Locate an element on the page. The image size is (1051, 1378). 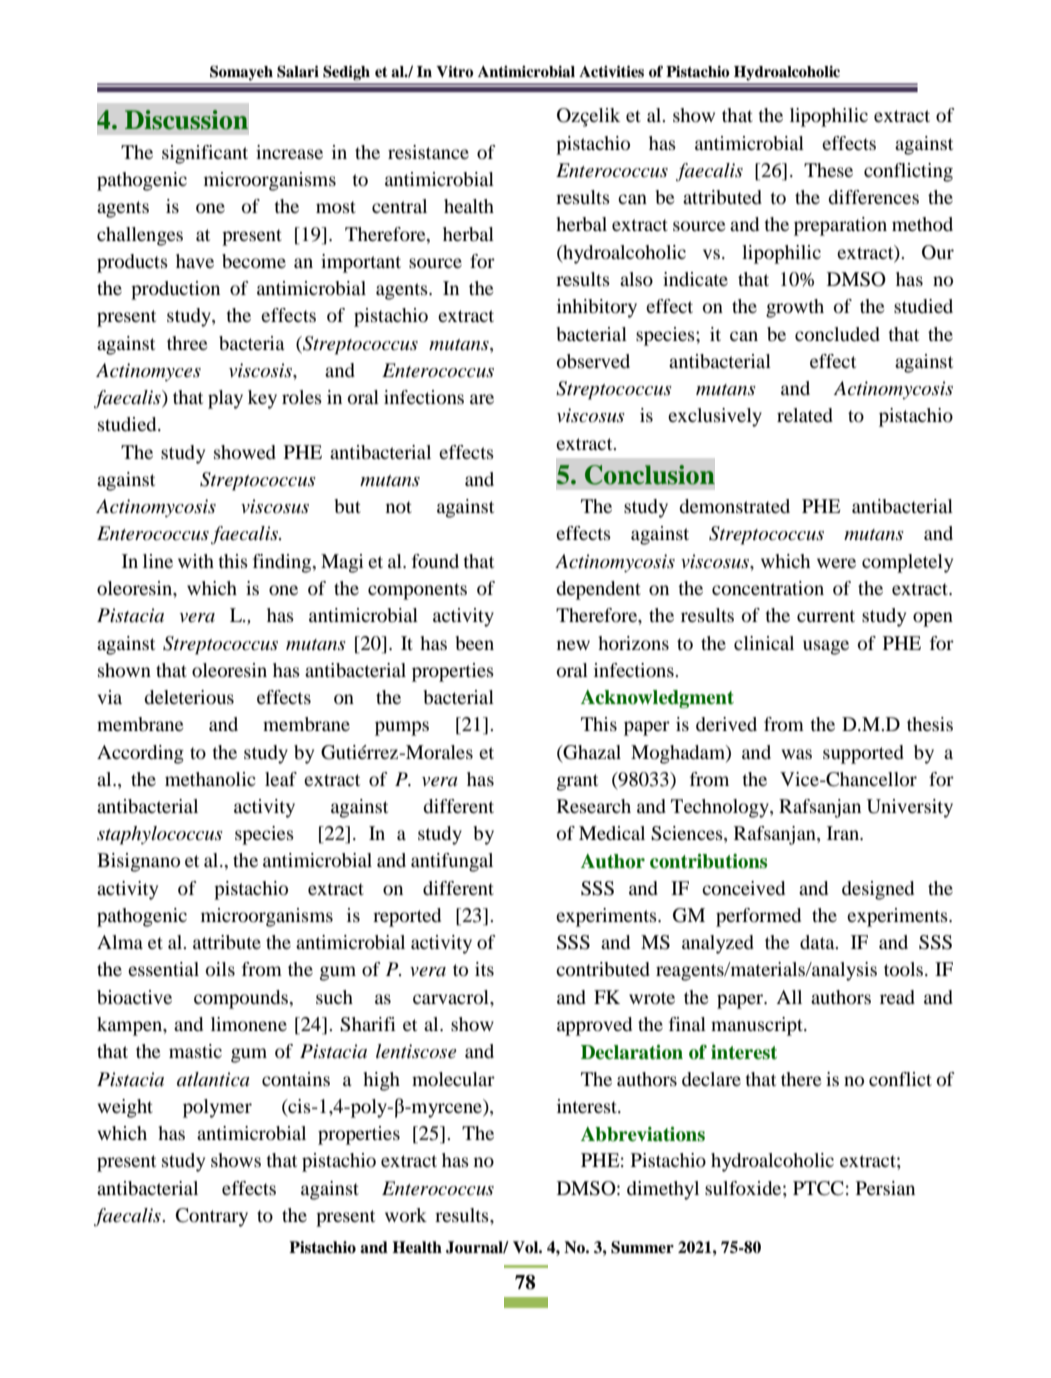
Vitro is located at coordinates (454, 72).
